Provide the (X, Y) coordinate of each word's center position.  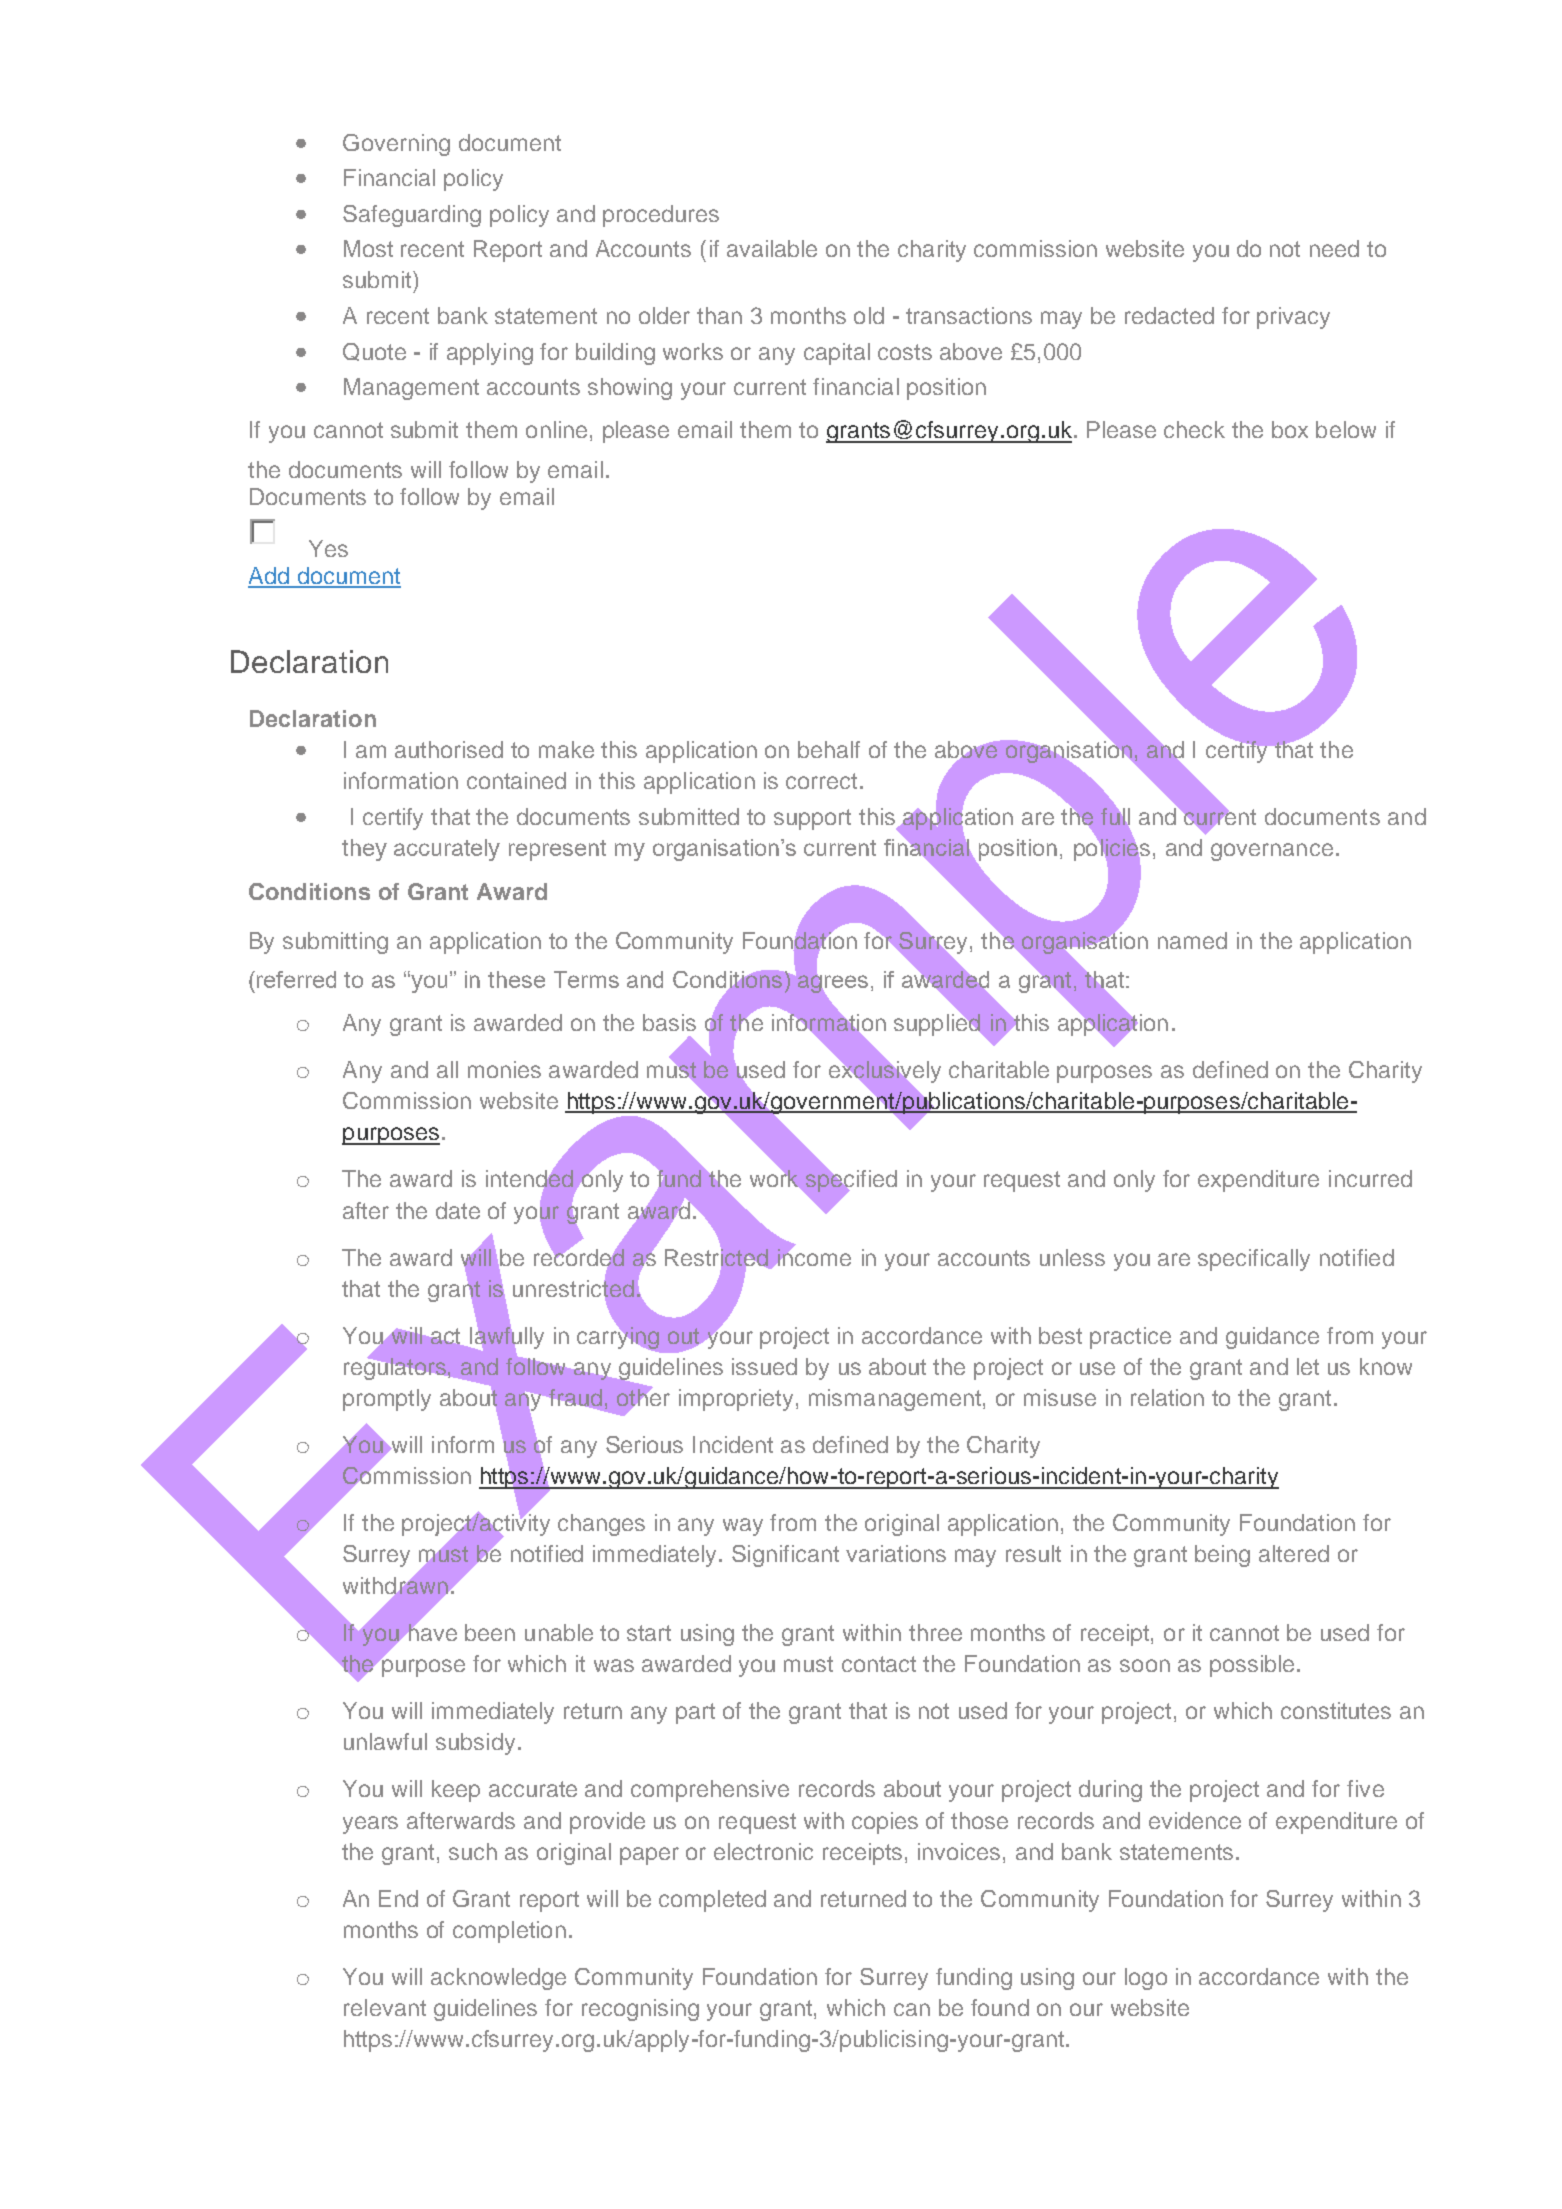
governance (1272, 852)
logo (1146, 1979)
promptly (387, 1400)
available (772, 248)
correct (821, 781)
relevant (385, 2007)
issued (764, 1366)
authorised (449, 749)
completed (712, 1901)
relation (1167, 1397)
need (1334, 248)
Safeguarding (412, 216)
